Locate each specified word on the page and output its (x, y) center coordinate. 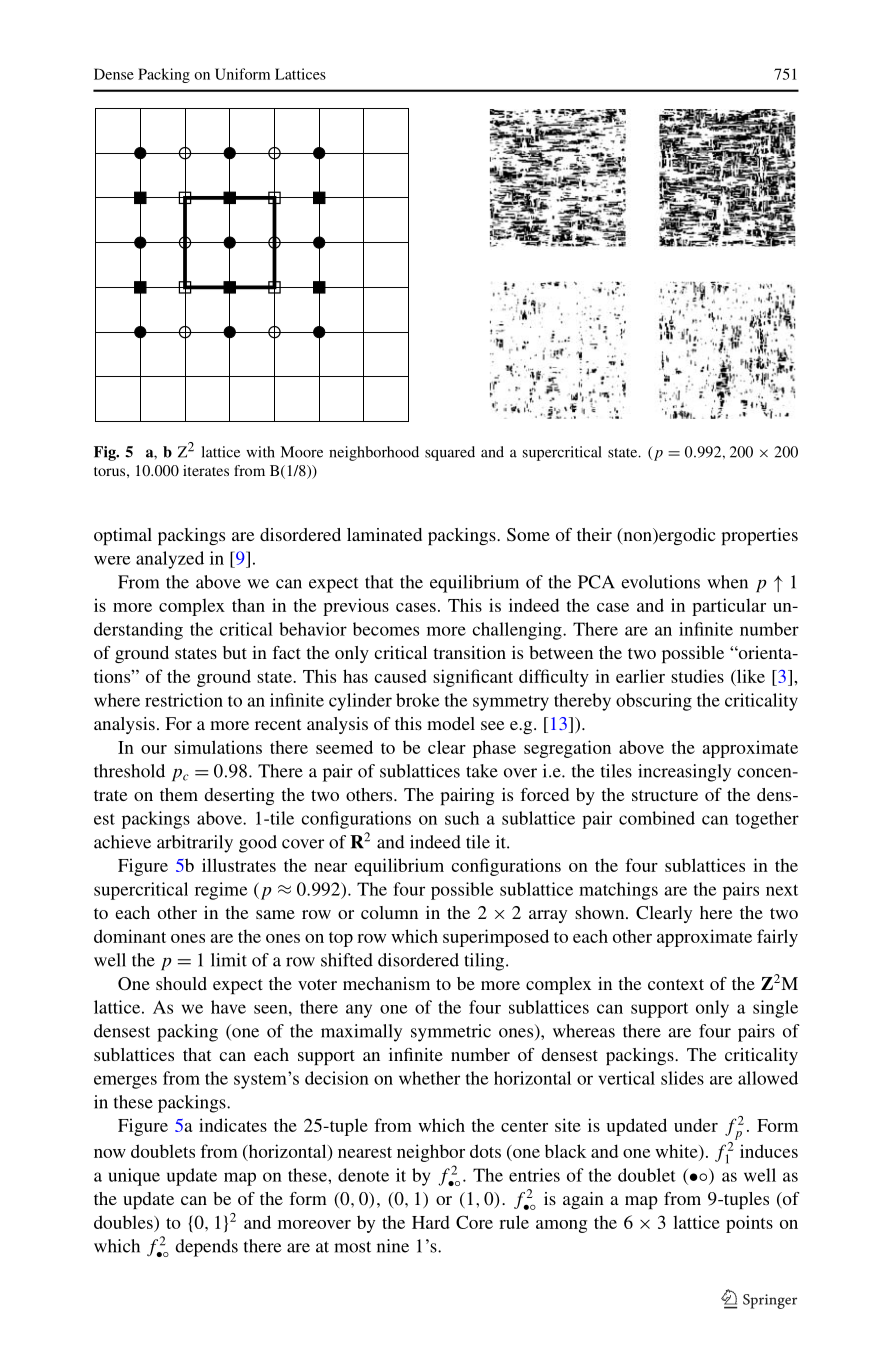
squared (450, 453)
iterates (206, 470)
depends (206, 1248)
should (181, 983)
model (451, 723)
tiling (485, 962)
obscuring (654, 702)
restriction (184, 700)
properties (759, 536)
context (676, 984)
